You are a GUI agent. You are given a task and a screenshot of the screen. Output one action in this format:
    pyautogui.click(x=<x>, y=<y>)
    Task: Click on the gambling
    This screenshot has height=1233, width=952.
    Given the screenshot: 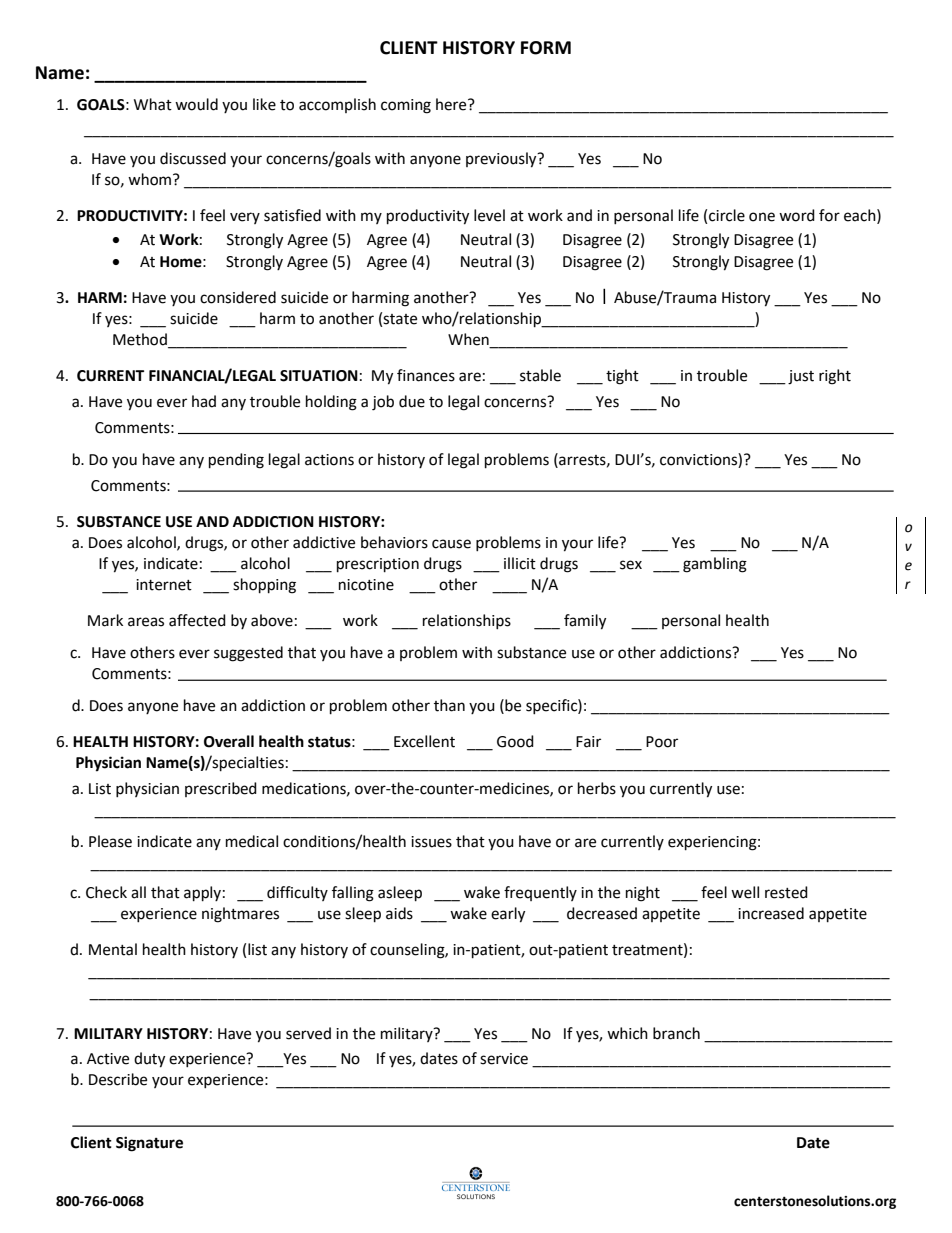 What is the action you would take?
    pyautogui.click(x=715, y=565)
